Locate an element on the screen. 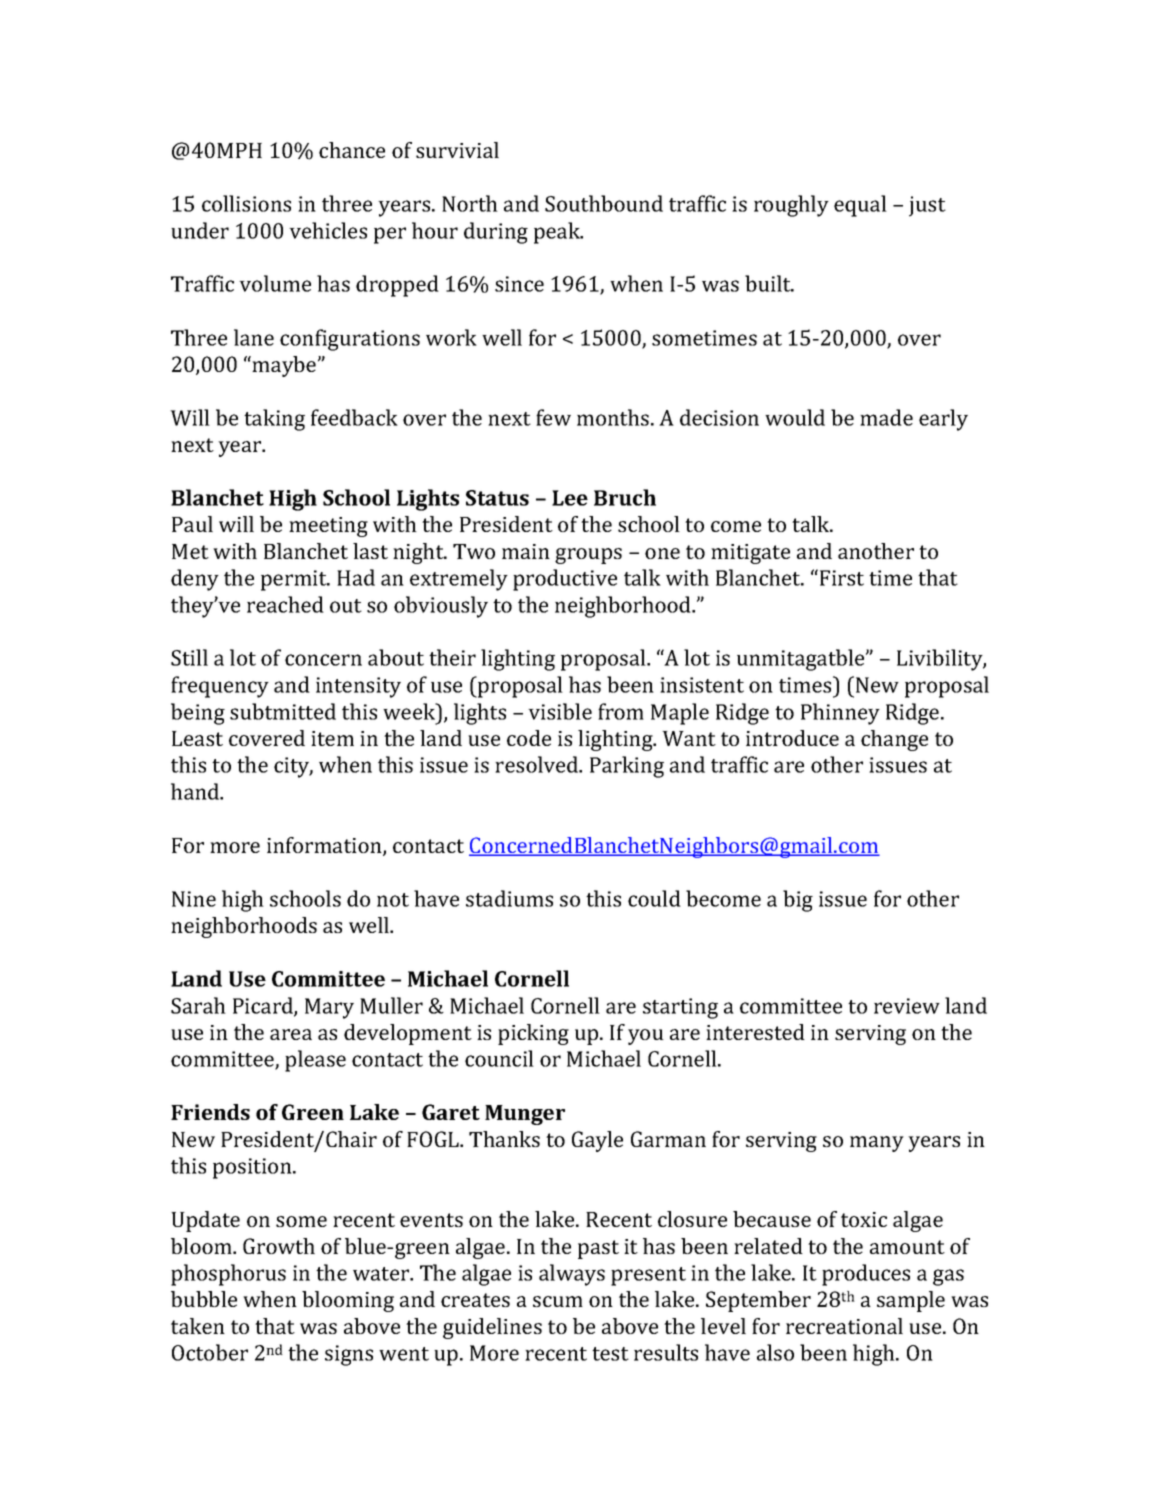 This screenshot has width=1162, height=1504. First is located at coordinates (842, 578).
